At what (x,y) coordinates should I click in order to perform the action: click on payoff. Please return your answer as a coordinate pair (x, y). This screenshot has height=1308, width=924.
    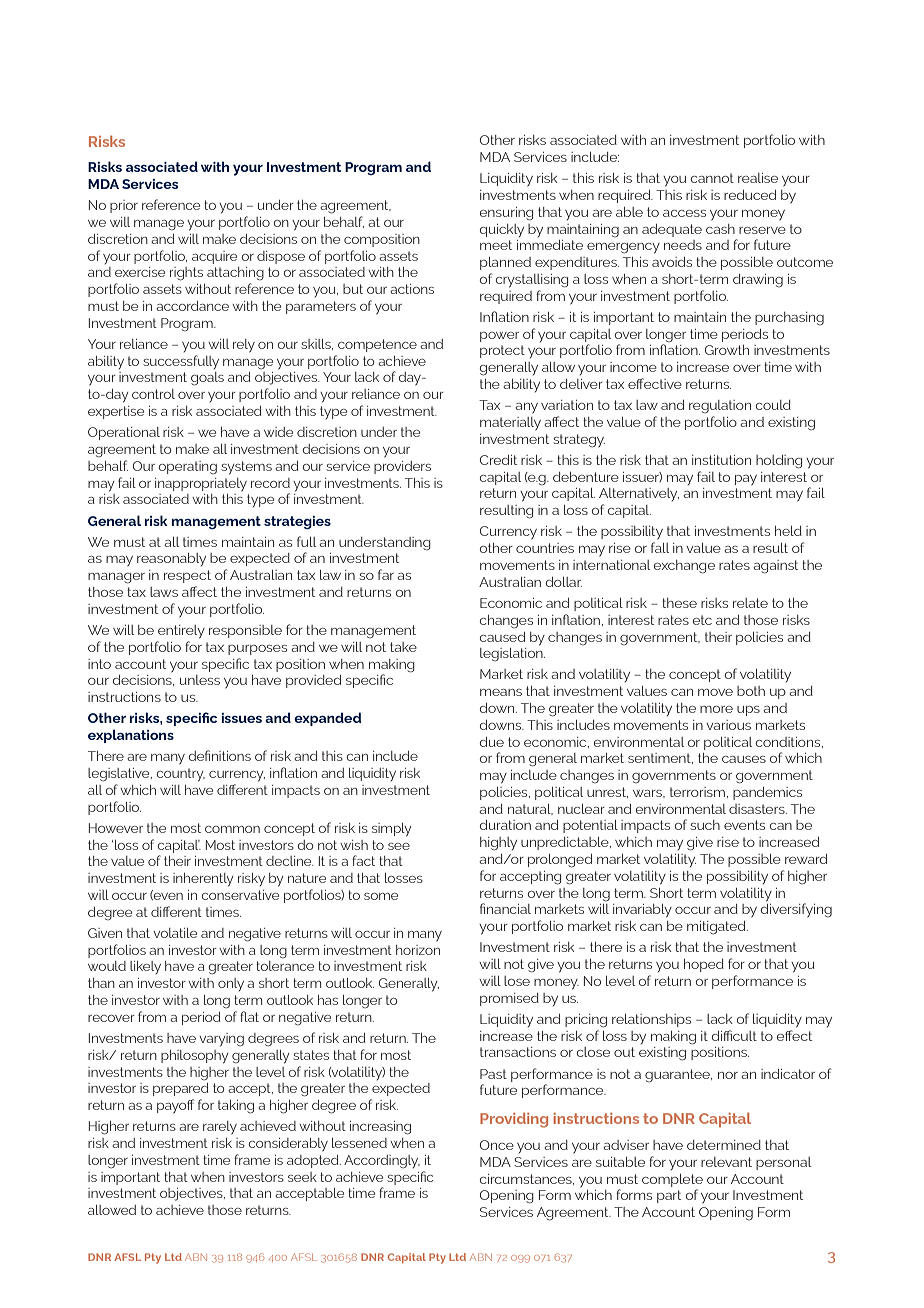
    Looking at the image, I should click on (175, 1106).
